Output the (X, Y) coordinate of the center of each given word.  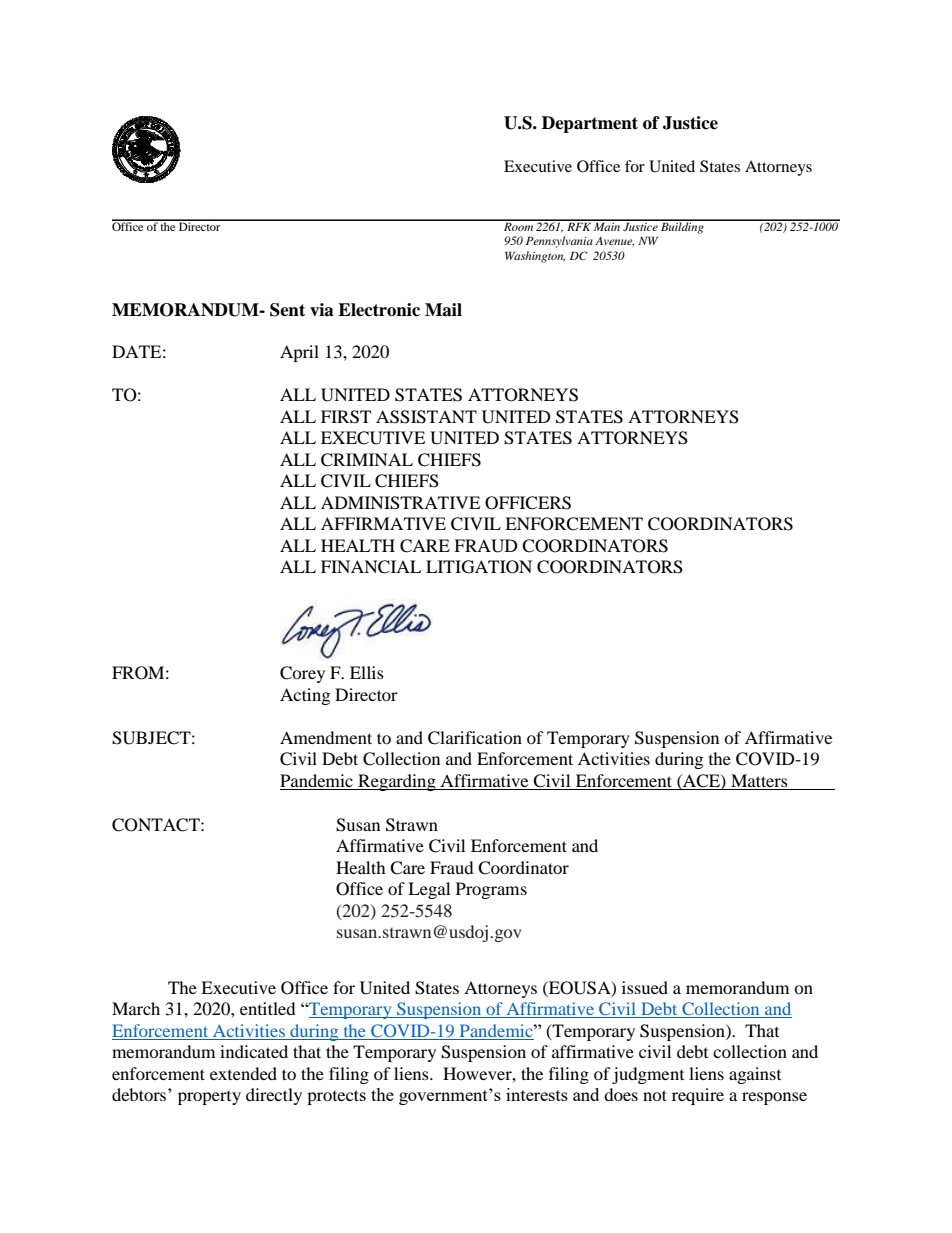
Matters (759, 782)
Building (682, 227)
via (322, 310)
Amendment (326, 737)
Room (518, 225)
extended (243, 1073)
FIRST (346, 417)
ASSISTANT (426, 417)
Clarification (475, 738)
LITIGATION (479, 567)
